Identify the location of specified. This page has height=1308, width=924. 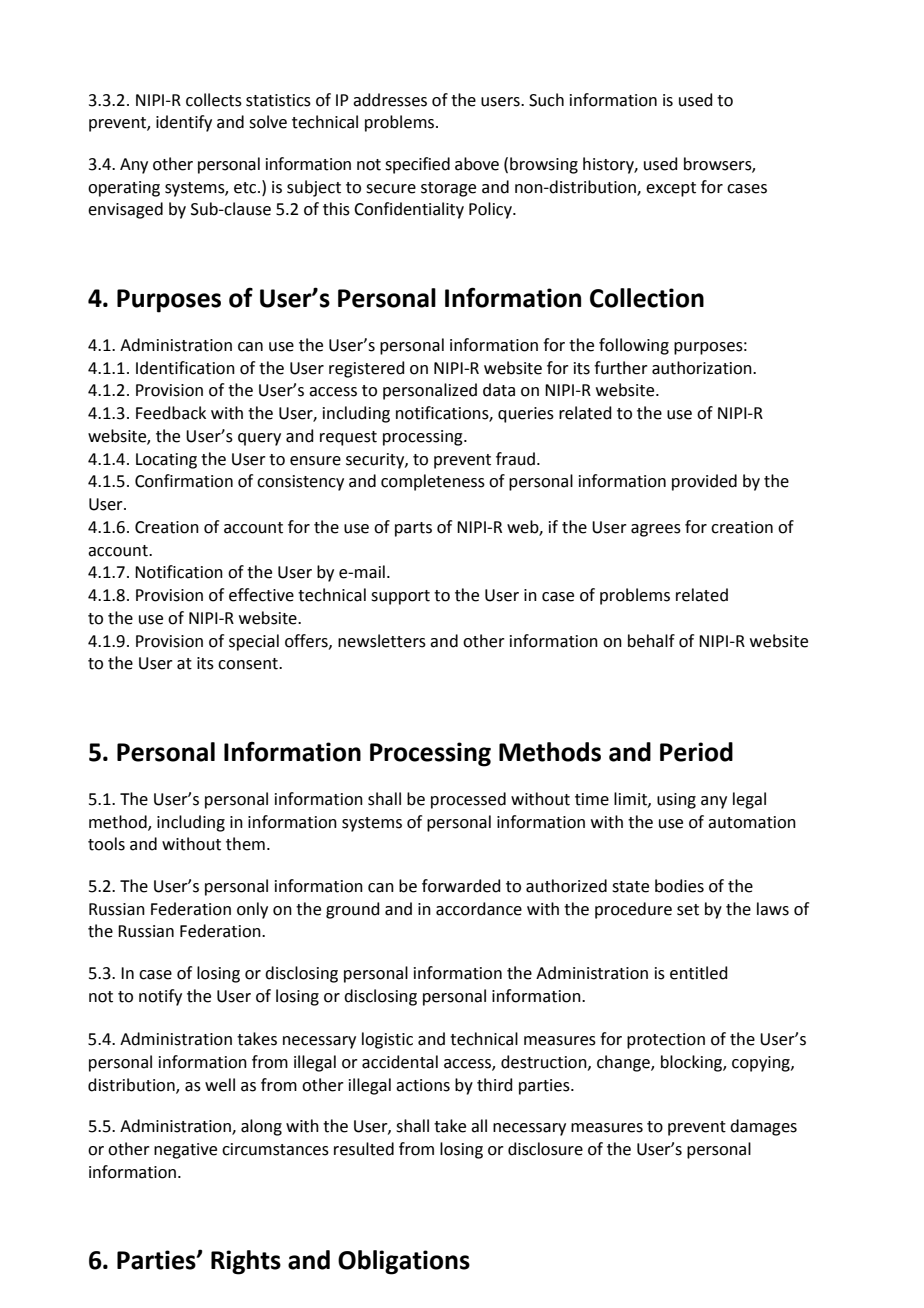
(417, 165).
